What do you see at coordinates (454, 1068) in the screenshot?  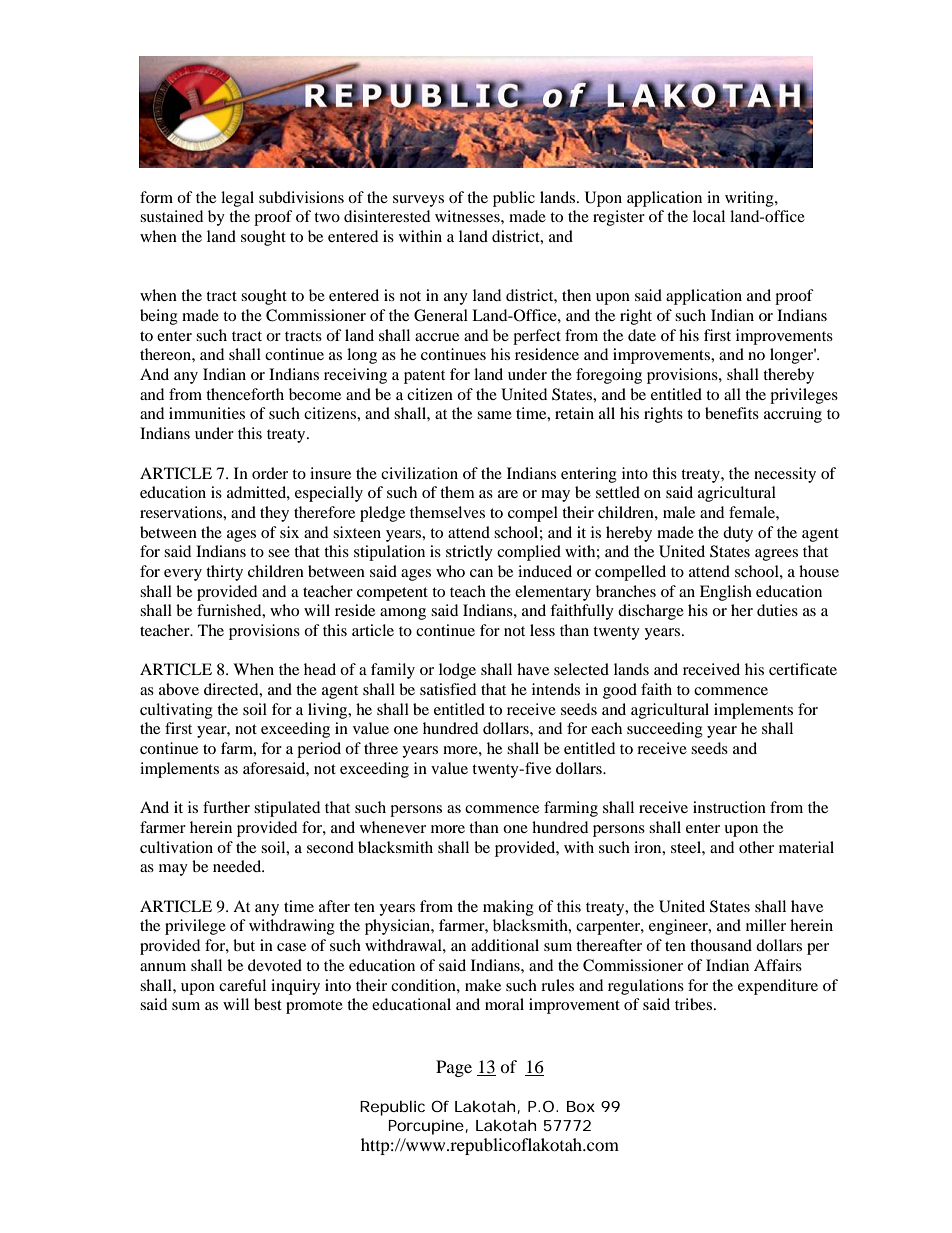 I see `Page` at bounding box center [454, 1068].
